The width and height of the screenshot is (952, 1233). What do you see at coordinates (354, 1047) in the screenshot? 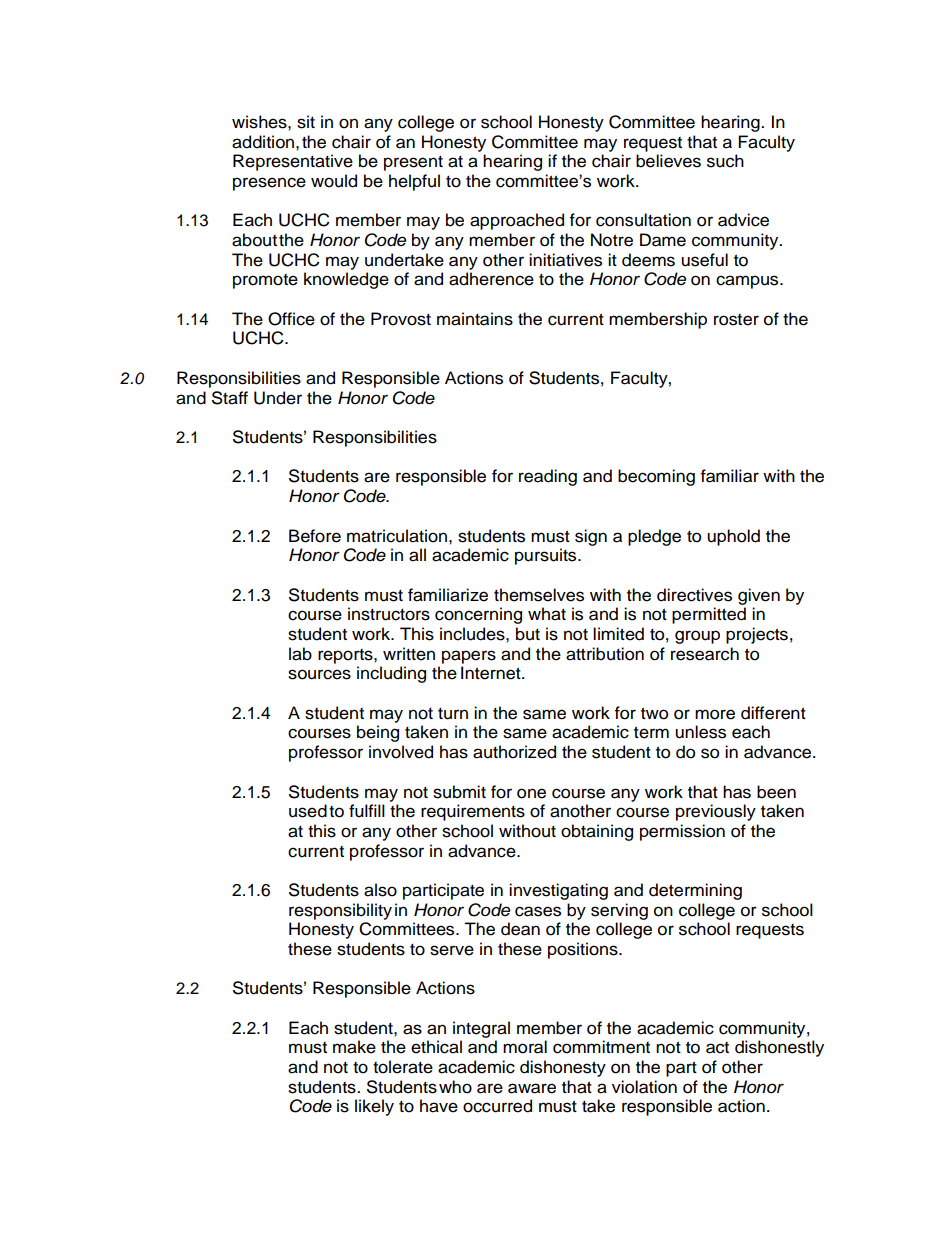
I see `make` at bounding box center [354, 1047].
